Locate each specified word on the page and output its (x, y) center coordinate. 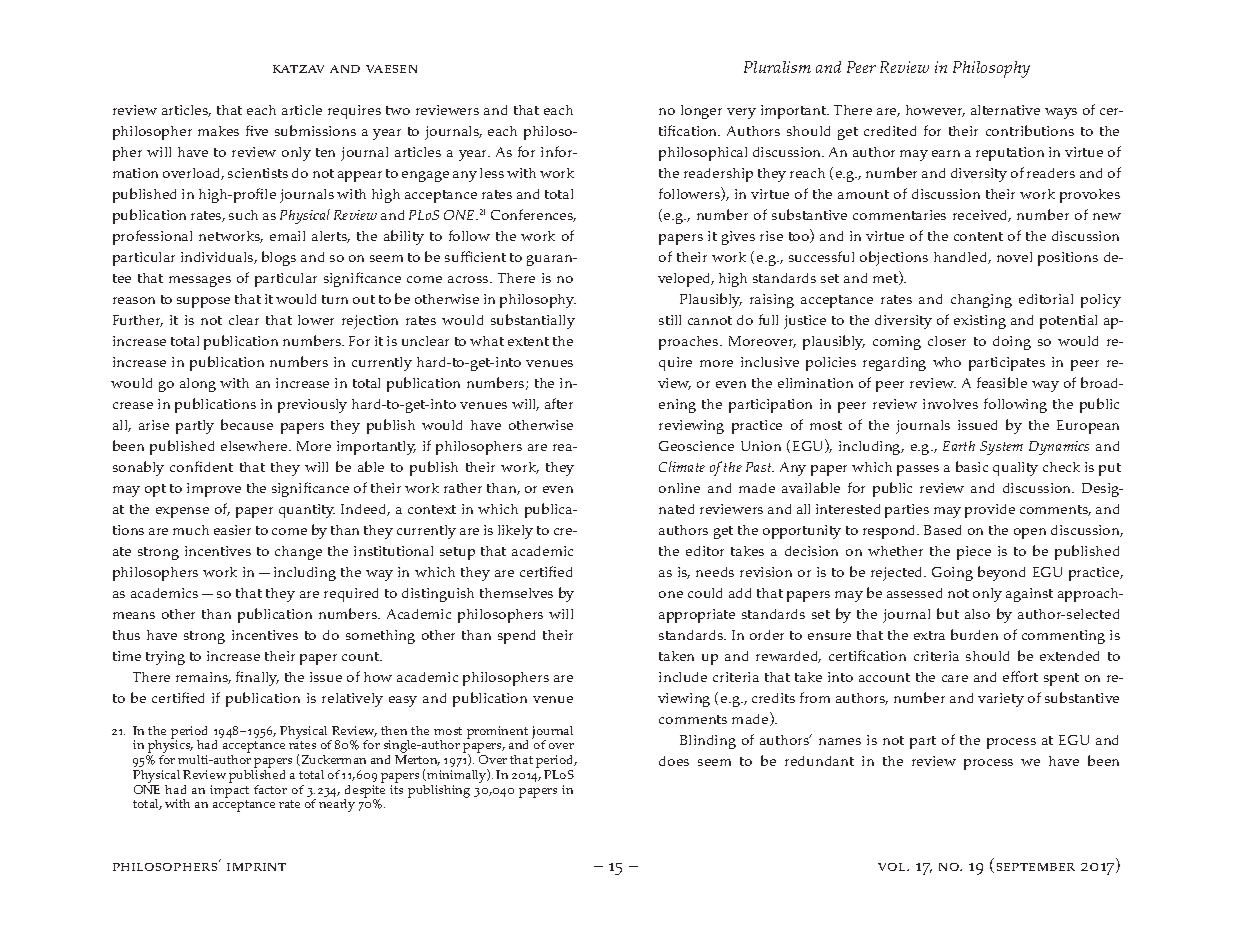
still (670, 320)
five (257, 130)
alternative (1005, 110)
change (298, 553)
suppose (203, 302)
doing (1012, 343)
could (705, 593)
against (1029, 595)
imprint (256, 867)
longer (701, 112)
